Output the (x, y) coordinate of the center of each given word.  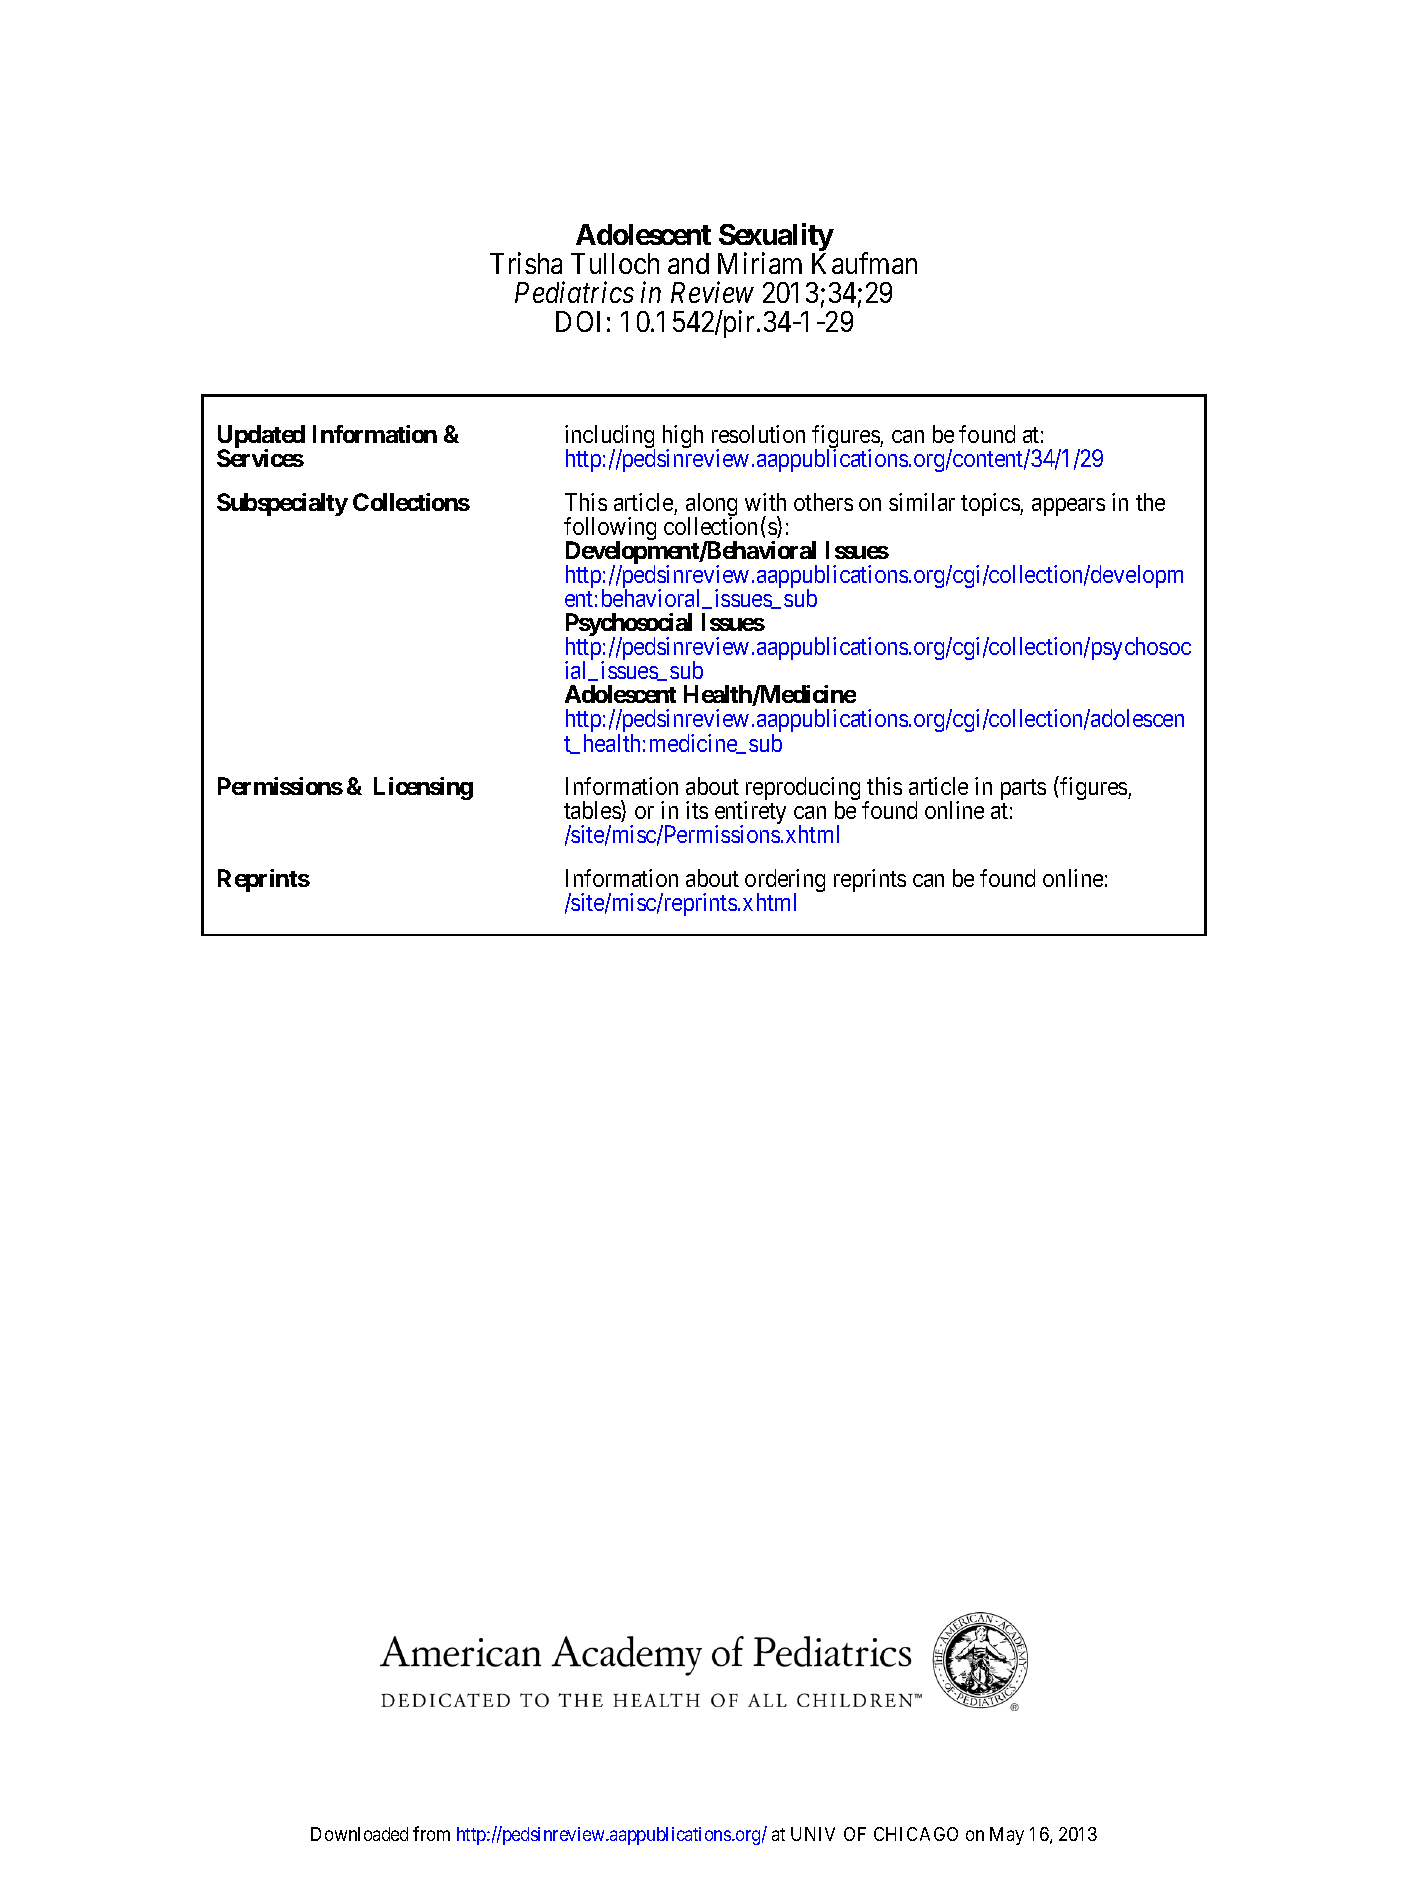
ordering (785, 882)
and (688, 263)
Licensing (423, 788)
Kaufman (864, 263)
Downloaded (359, 1834)
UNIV (813, 1834)
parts (1023, 789)
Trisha (526, 263)
